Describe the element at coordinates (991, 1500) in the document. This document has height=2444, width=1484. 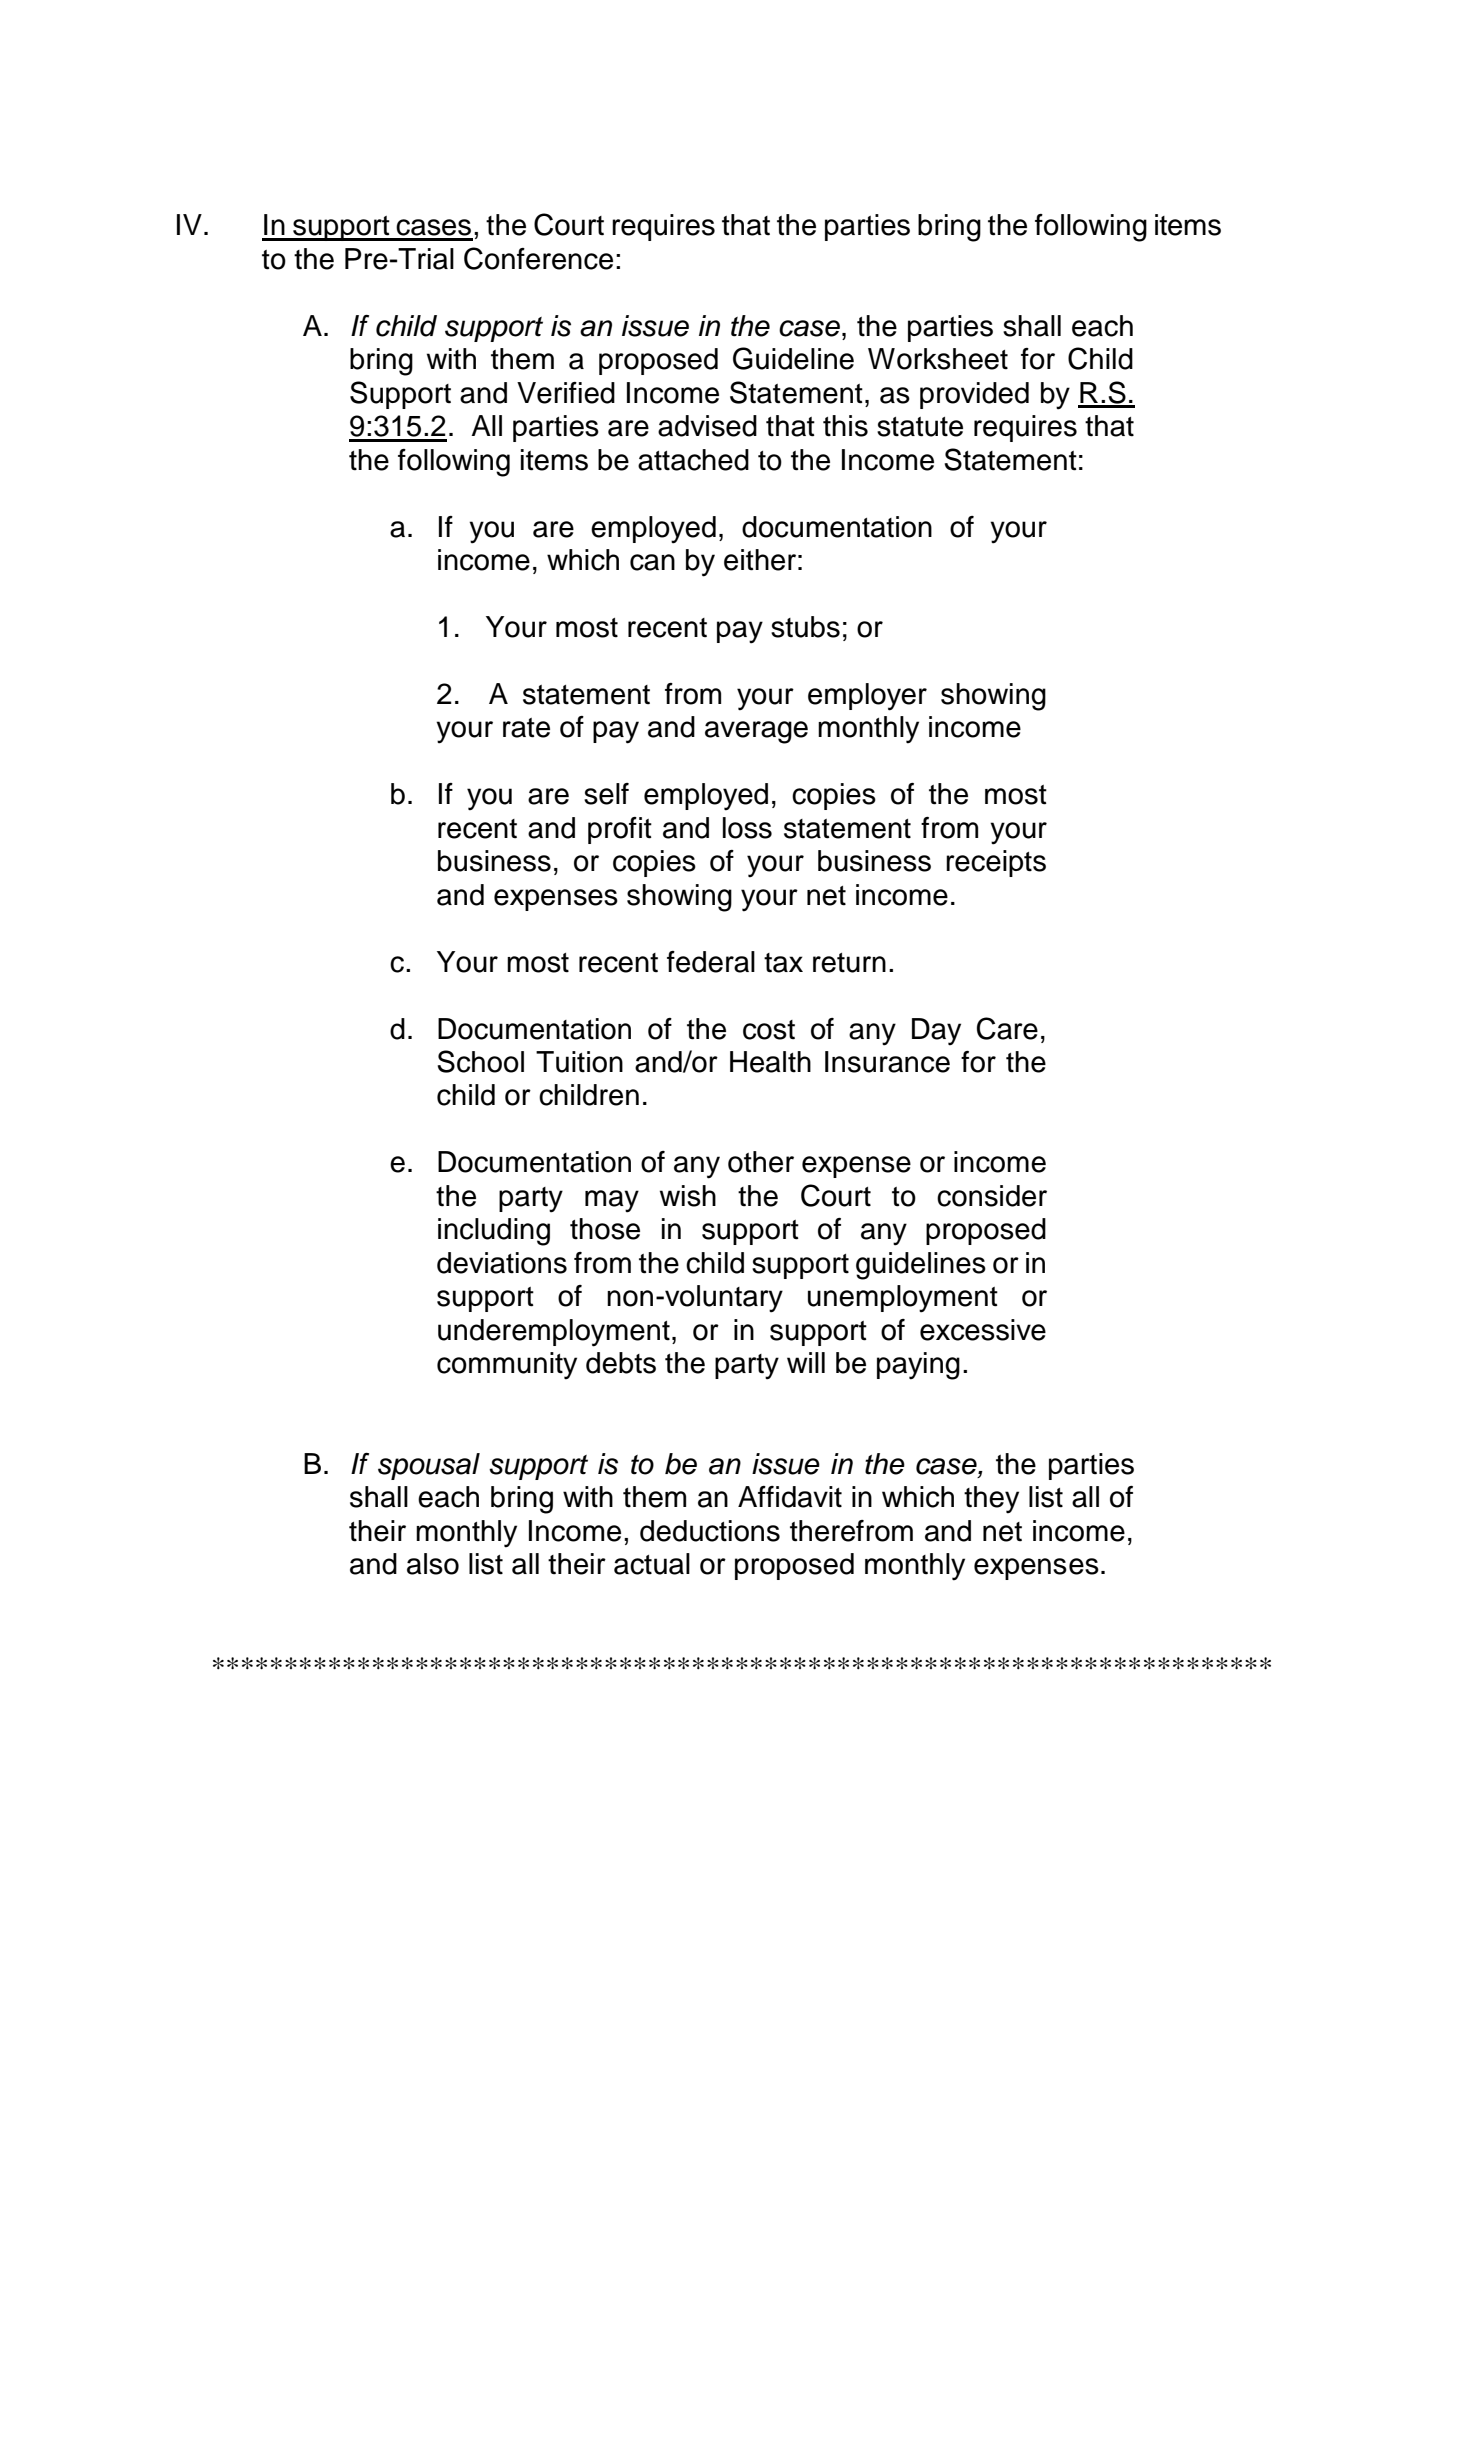
I see `they` at that location.
